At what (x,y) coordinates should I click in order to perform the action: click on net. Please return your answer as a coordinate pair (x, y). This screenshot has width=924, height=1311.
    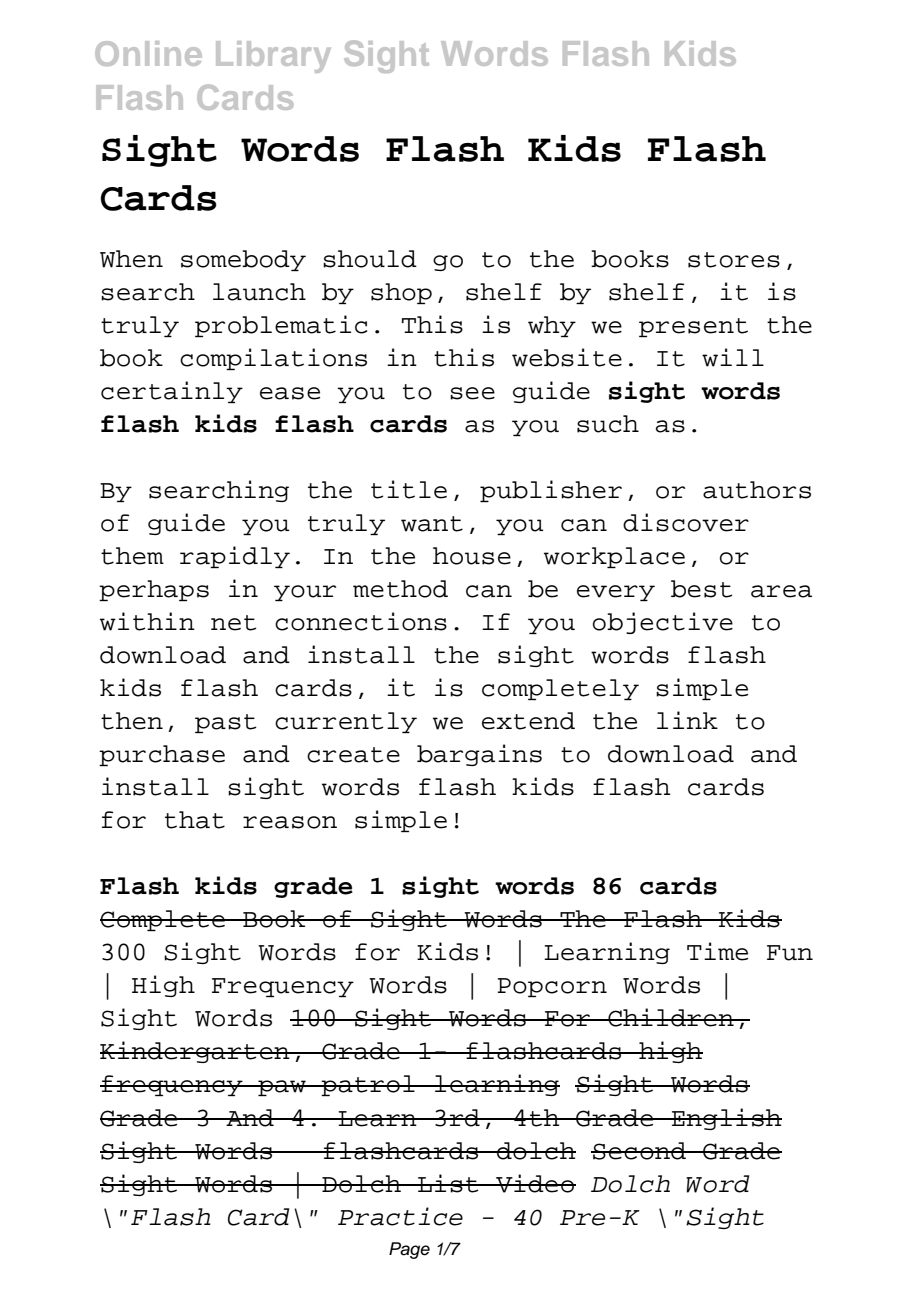
    Looking at the image, I should click on (233, 623).
